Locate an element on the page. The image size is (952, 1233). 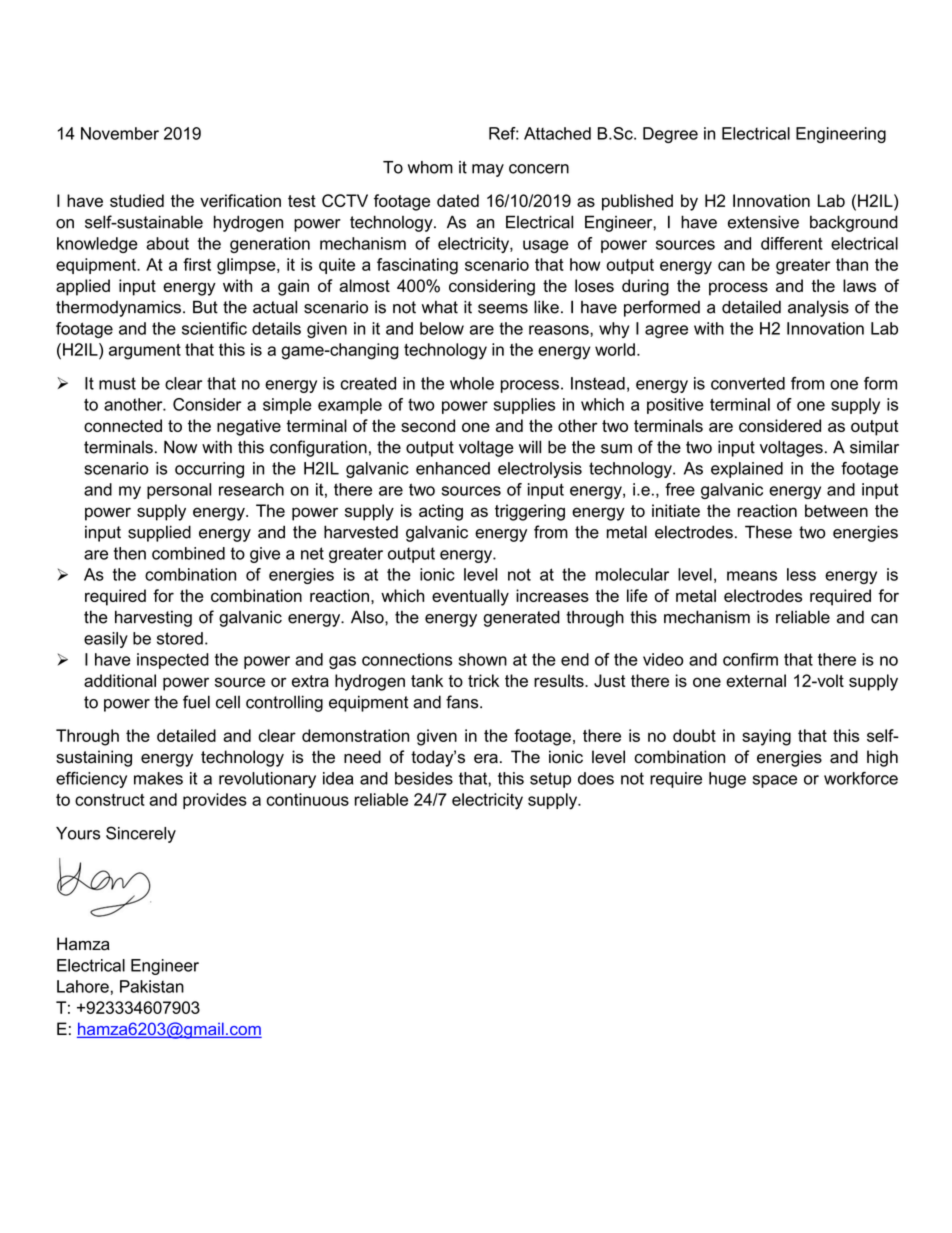
besides is located at coordinates (424, 778).
